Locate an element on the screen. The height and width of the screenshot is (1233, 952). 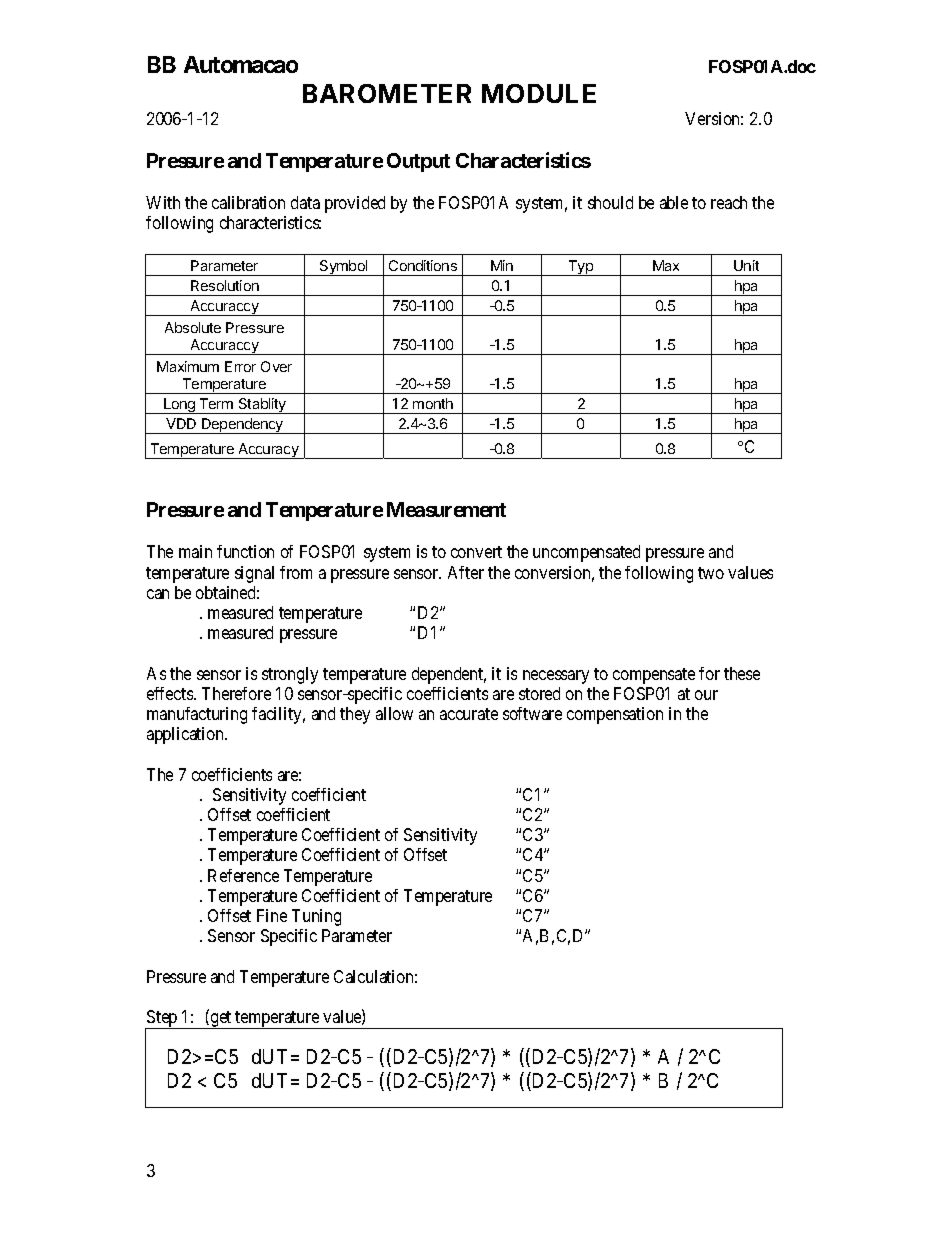
Therefore is located at coordinates (236, 693).
